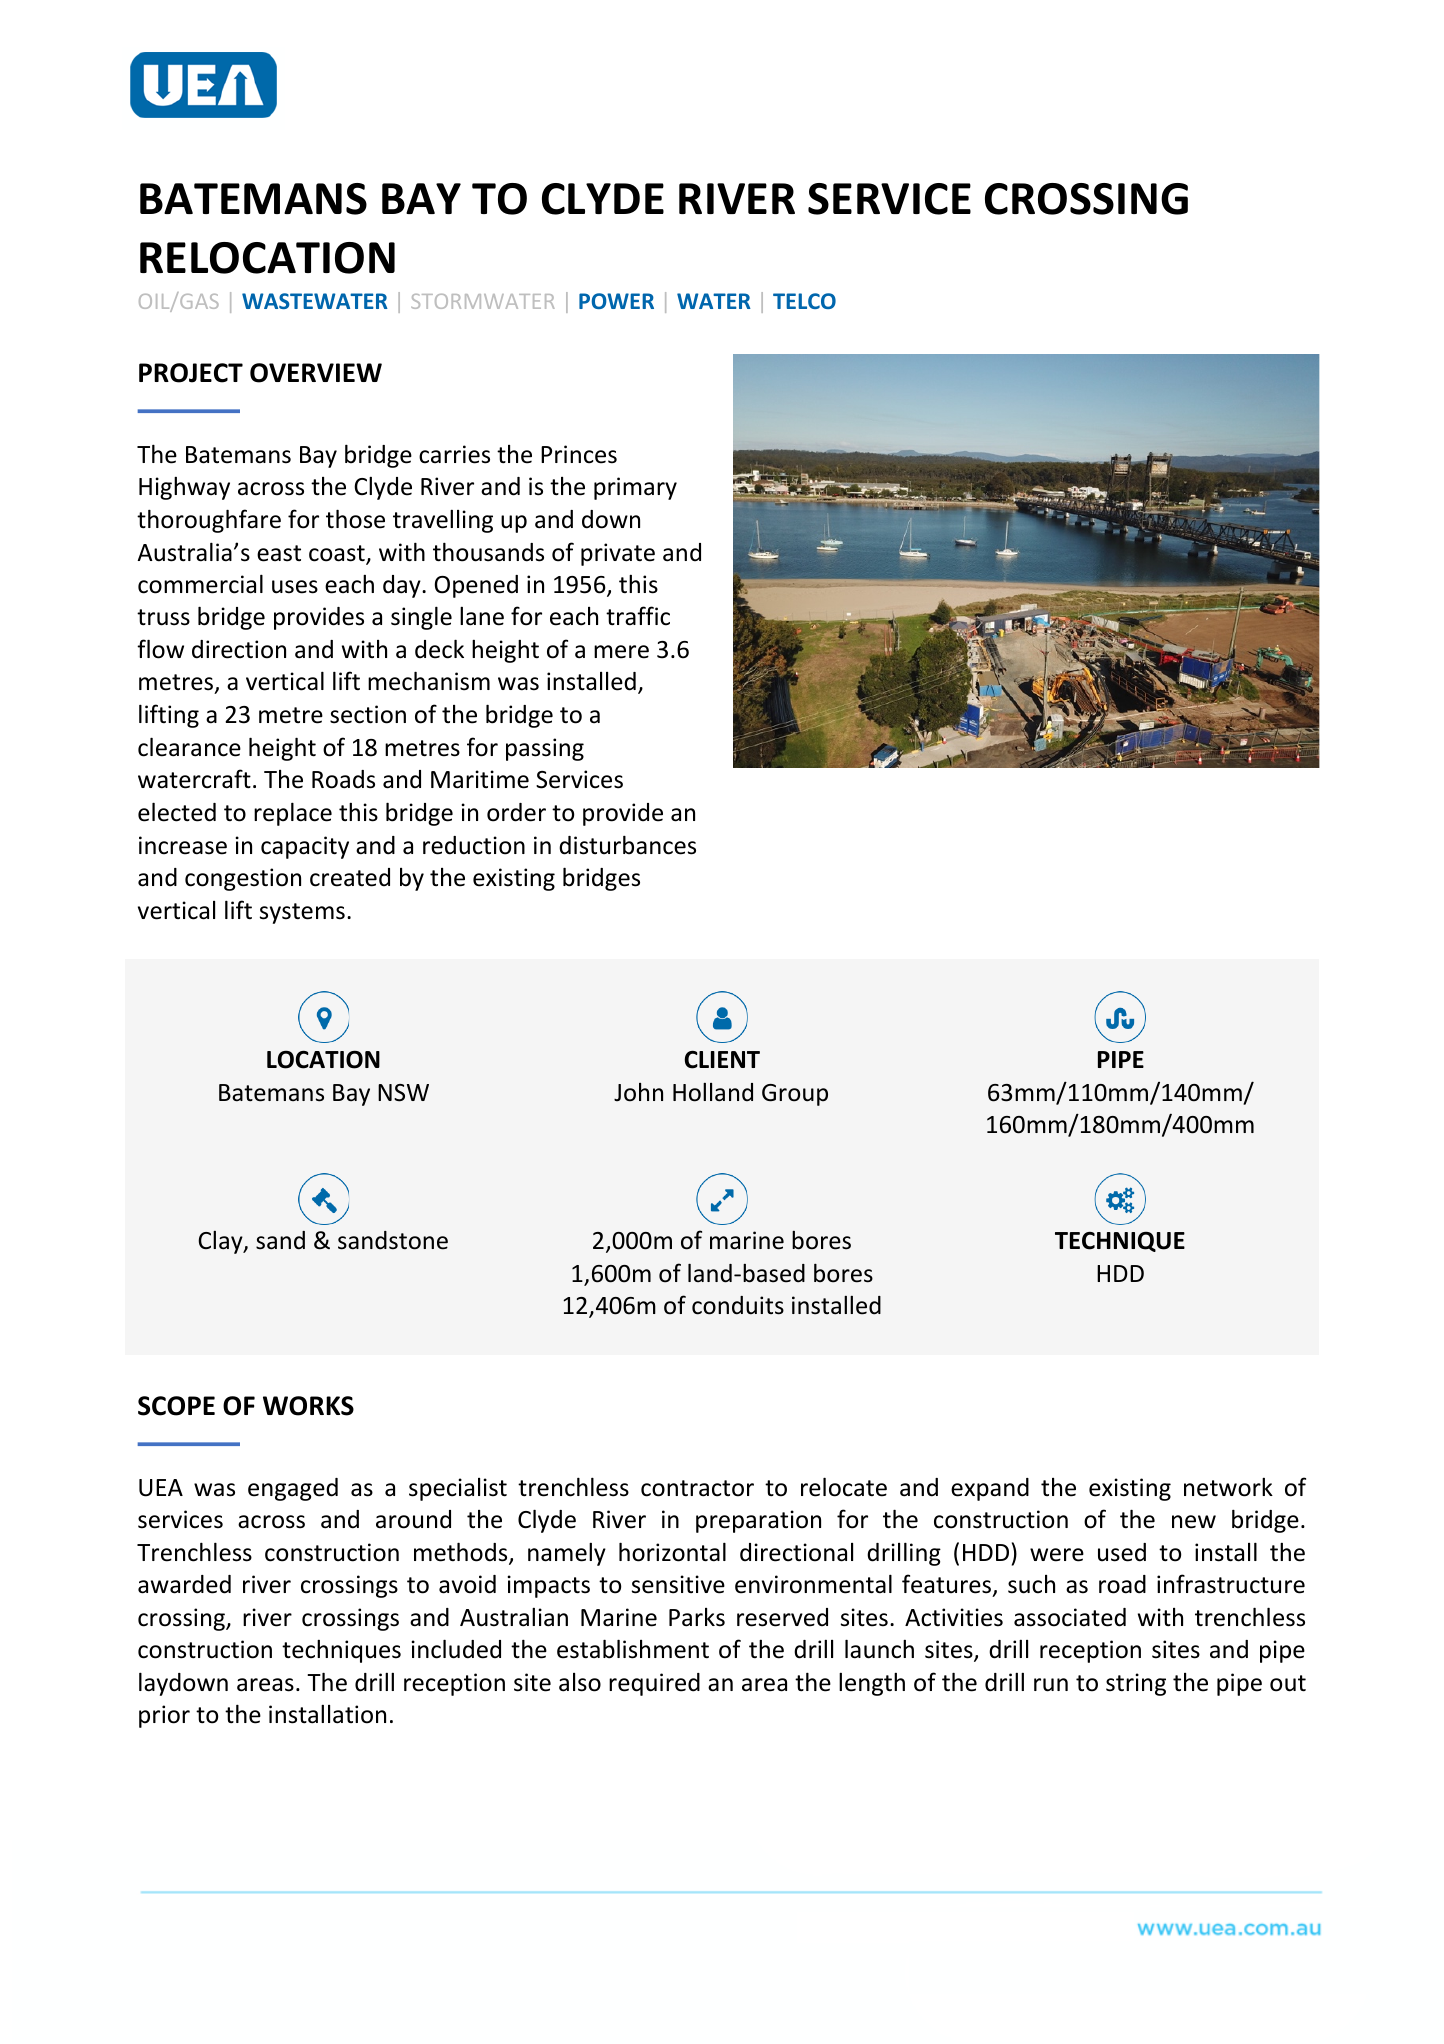 This screenshot has width=1444, height=2044. Describe the element at coordinates (316, 373) in the screenshot. I see `OVERVIEW` at that location.
